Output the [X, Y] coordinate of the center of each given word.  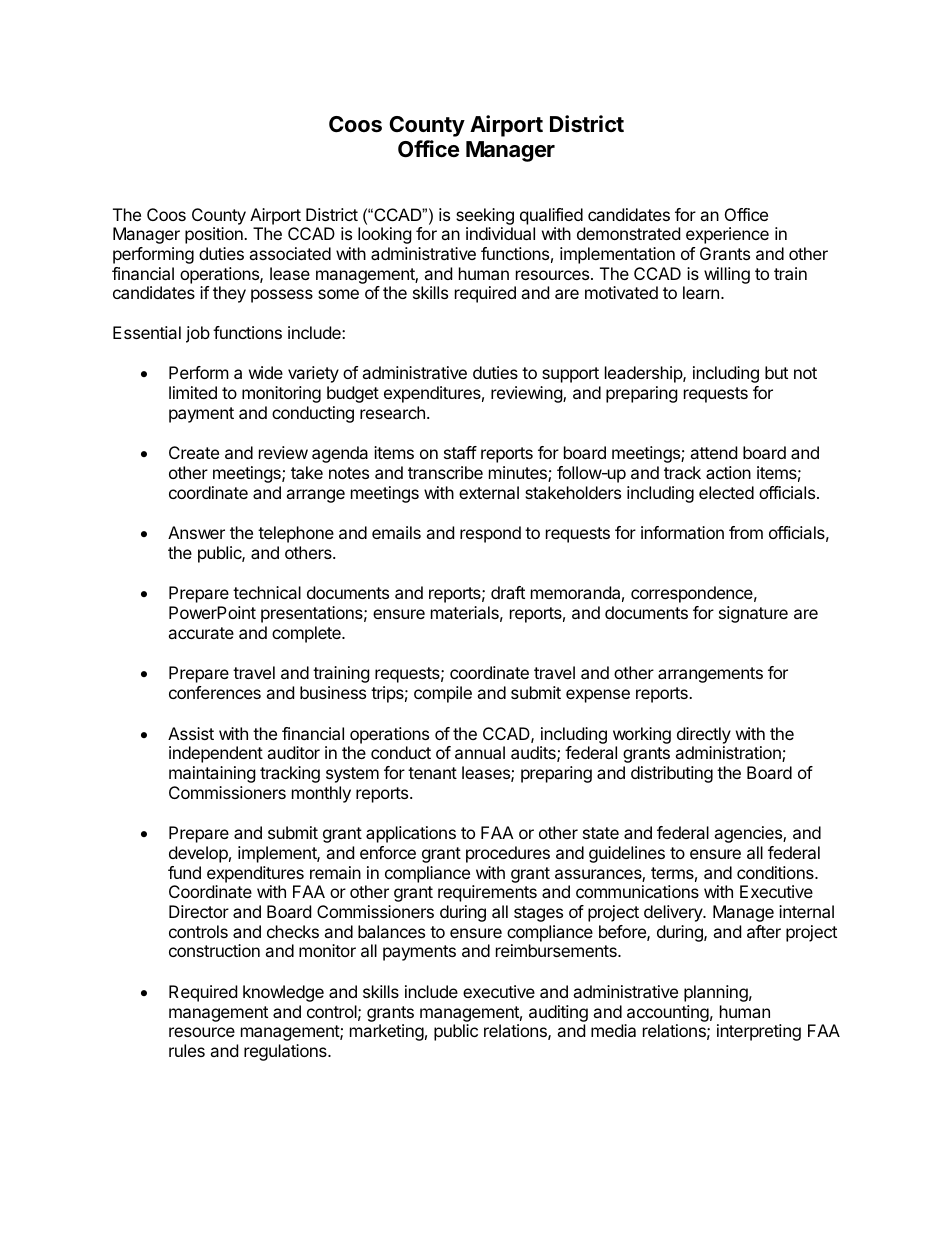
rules [187, 1050]
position [215, 235]
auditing [558, 1013]
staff [460, 452]
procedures [508, 854]
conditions [776, 872]
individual [500, 233]
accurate [201, 633]
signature [753, 614]
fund [184, 872]
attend [713, 452]
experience [727, 235]
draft [508, 592]
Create [194, 452]
